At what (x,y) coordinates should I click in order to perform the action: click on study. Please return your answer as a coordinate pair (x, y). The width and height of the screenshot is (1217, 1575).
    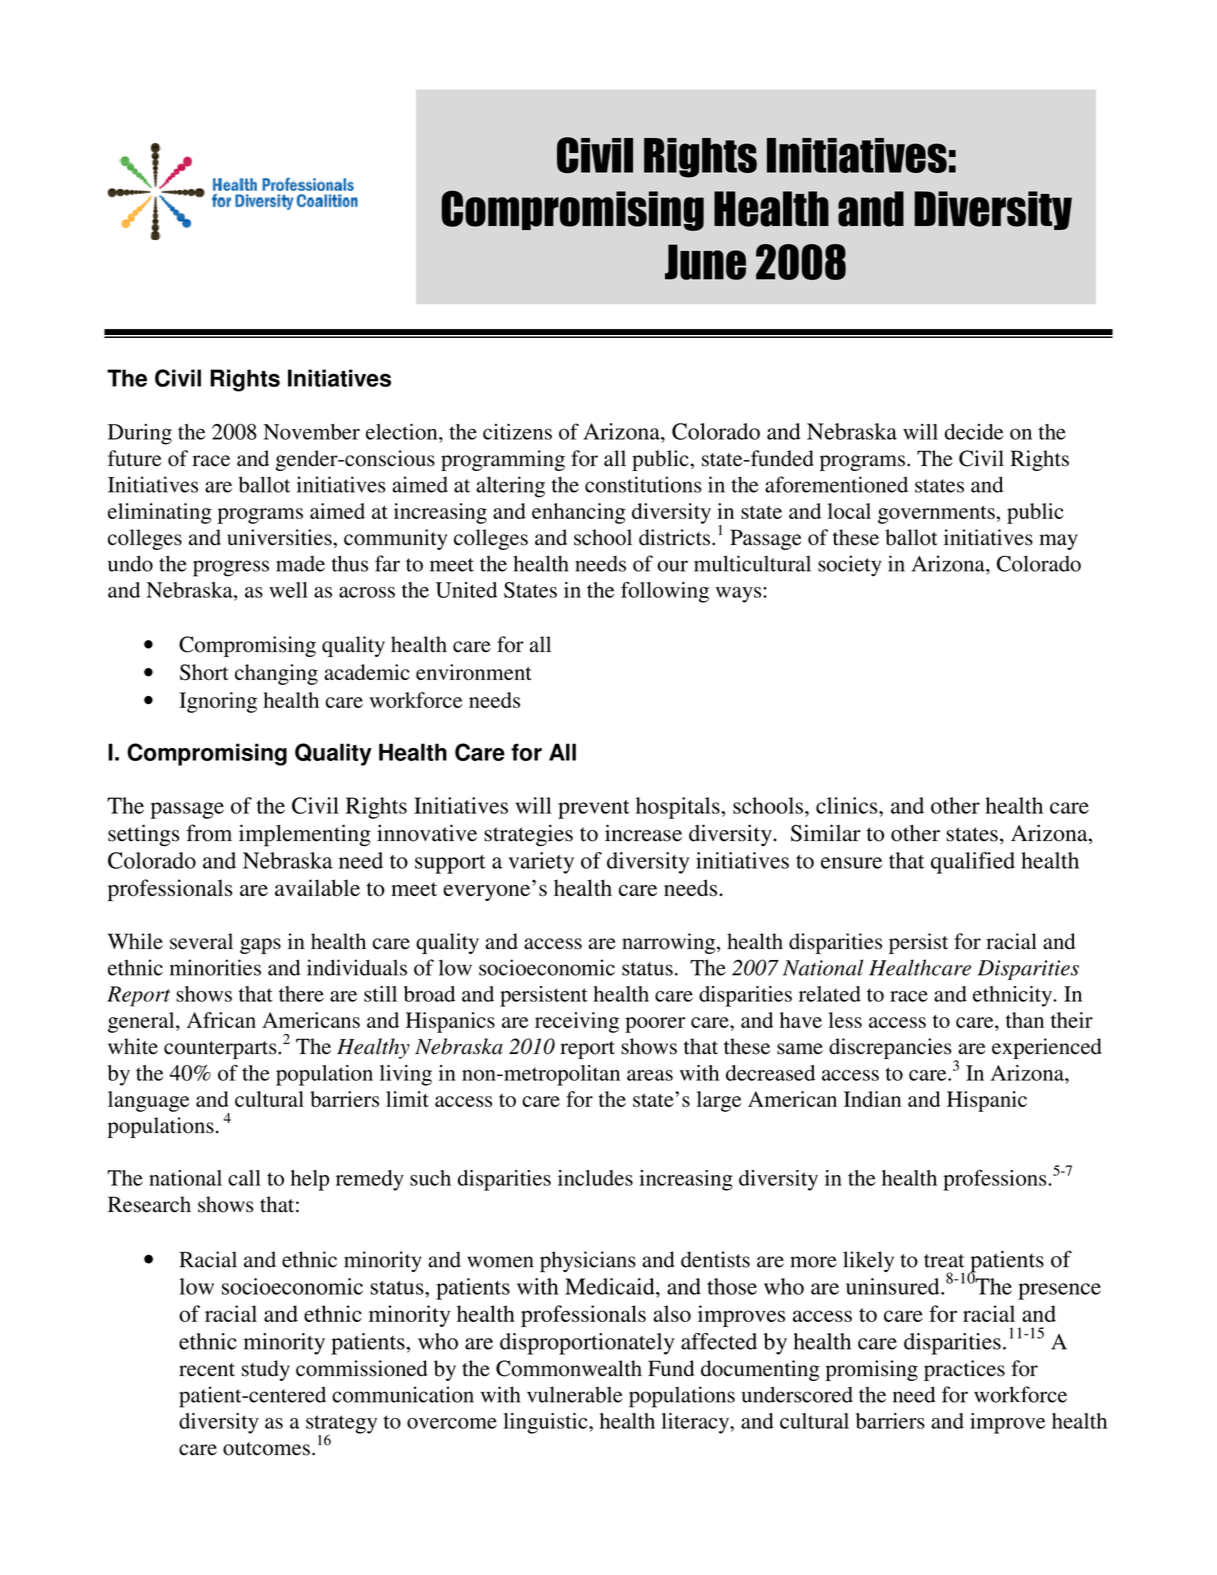
    Looking at the image, I should click on (266, 1370).
